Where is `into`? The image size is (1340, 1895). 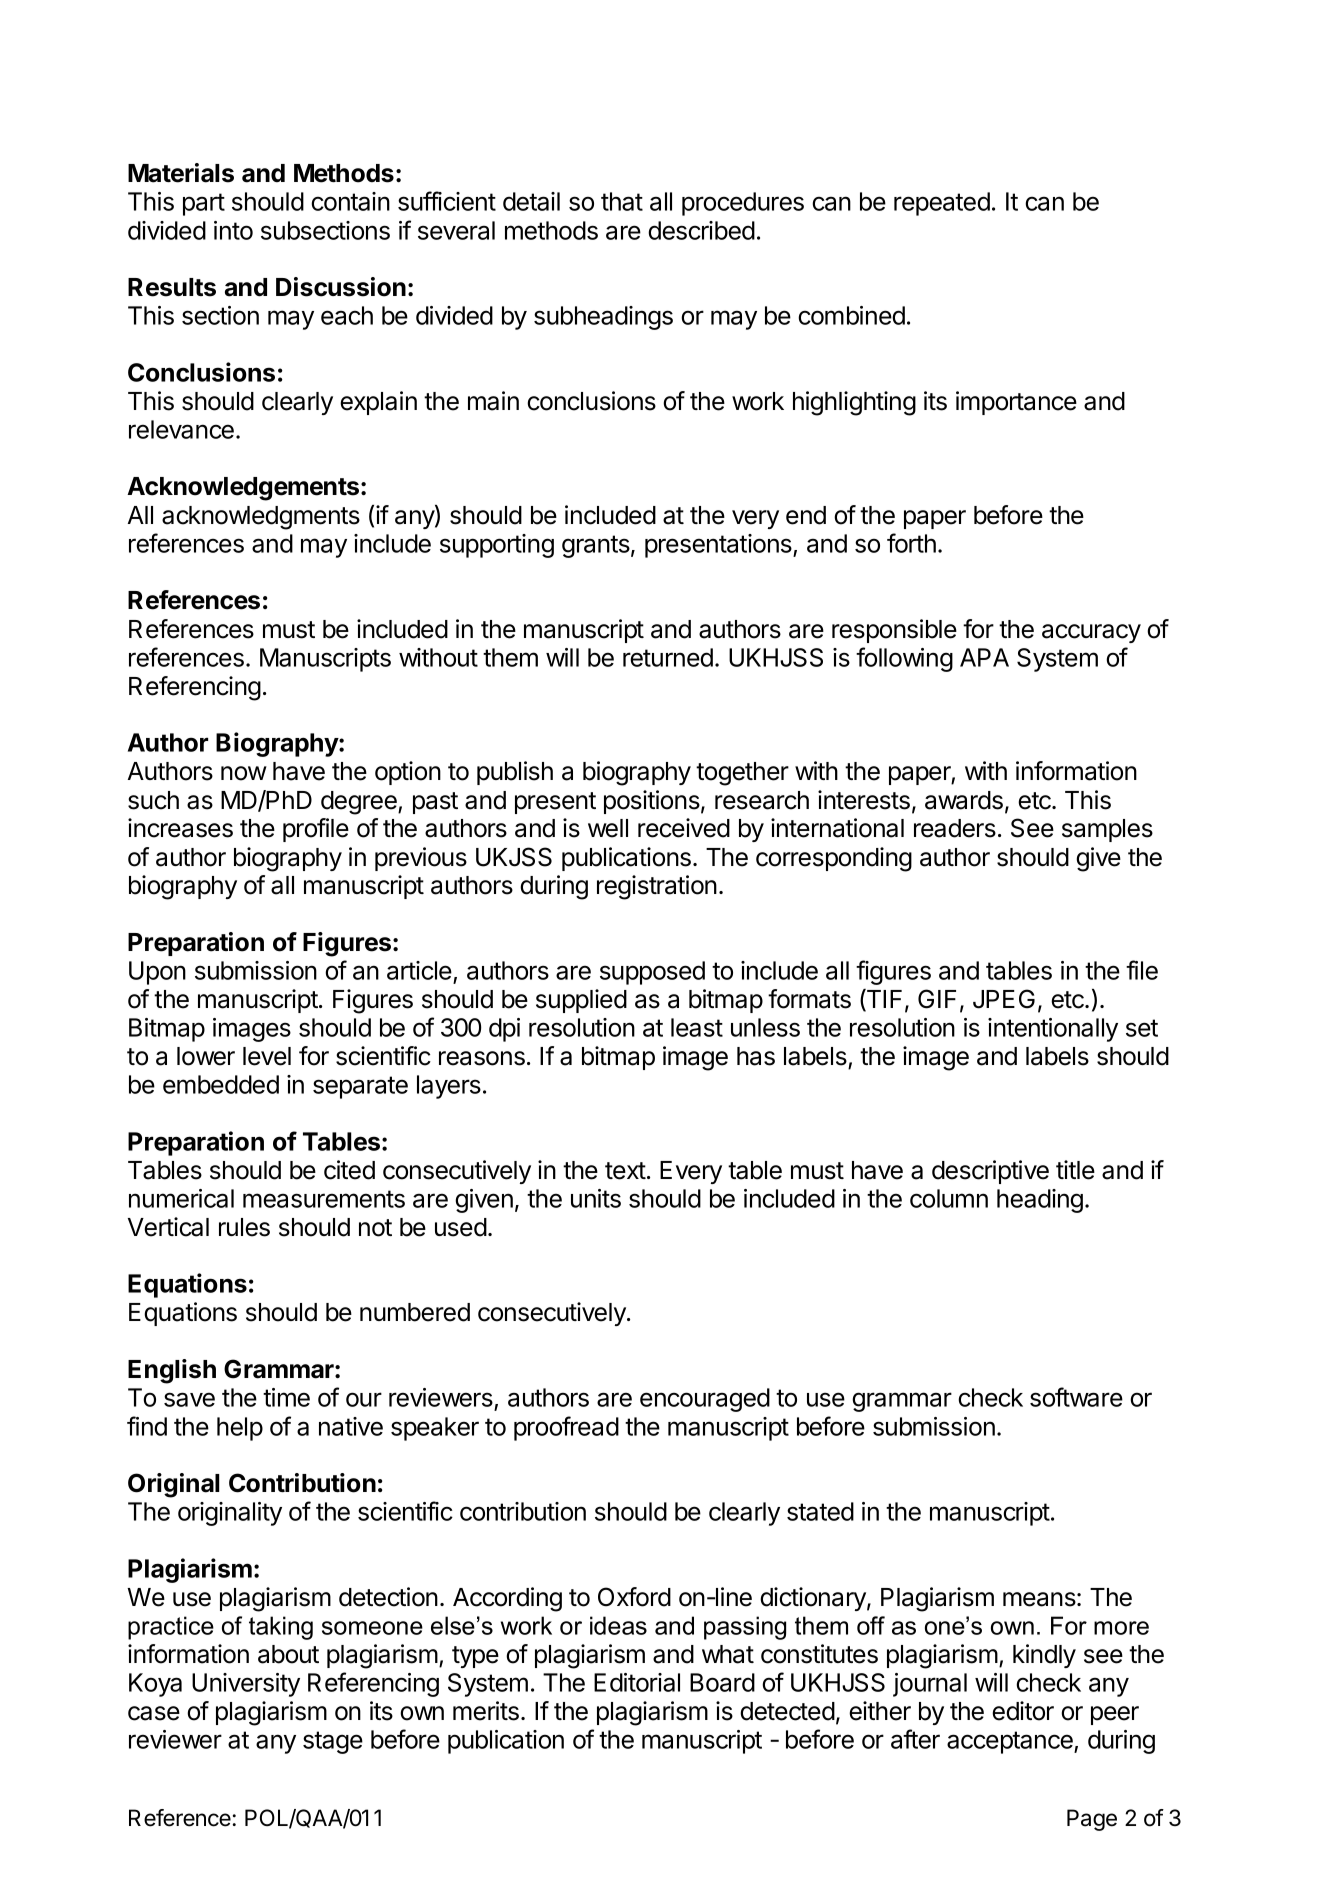
into is located at coordinates (233, 230).
